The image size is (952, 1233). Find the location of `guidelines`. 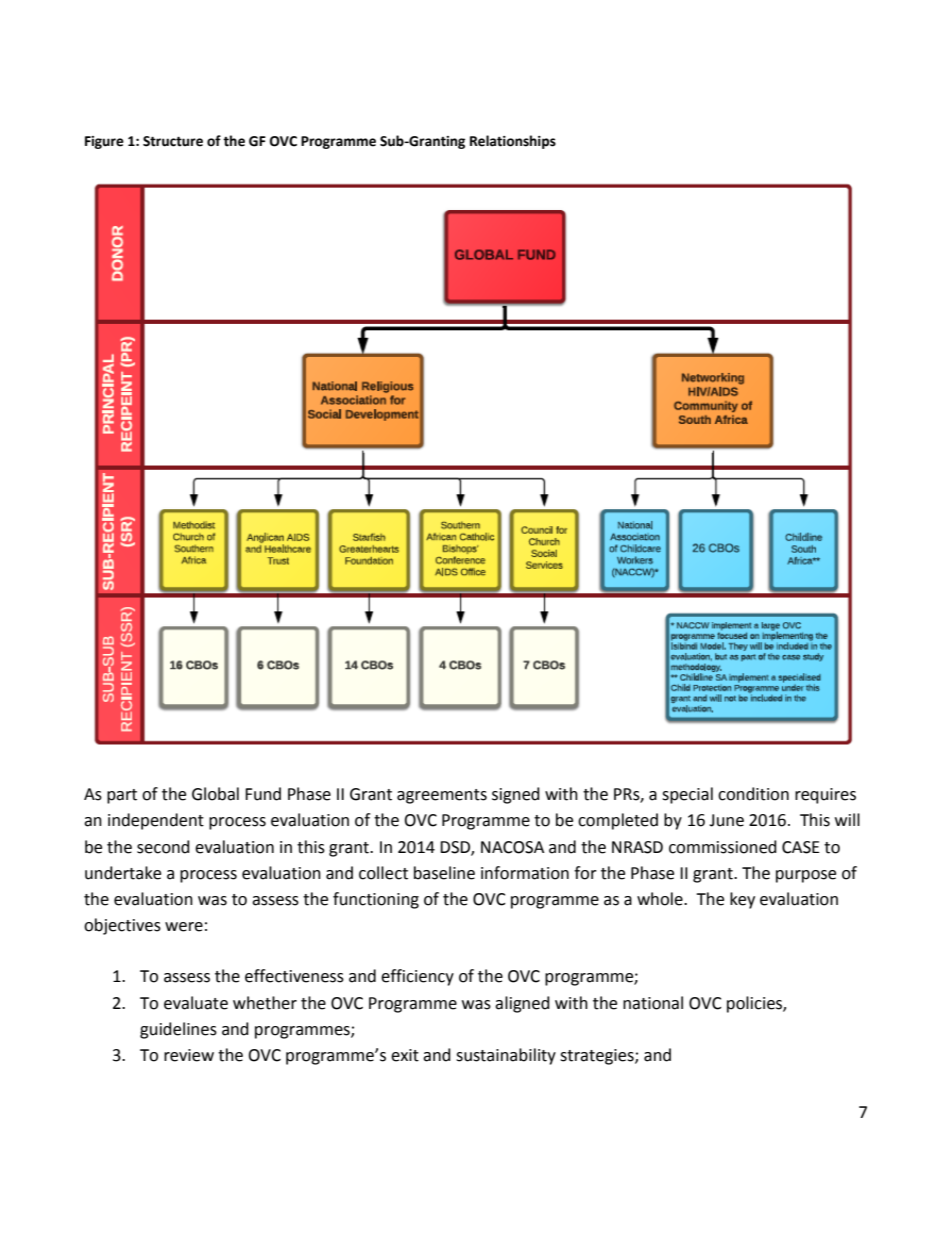

guidelines is located at coordinates (178, 1030).
